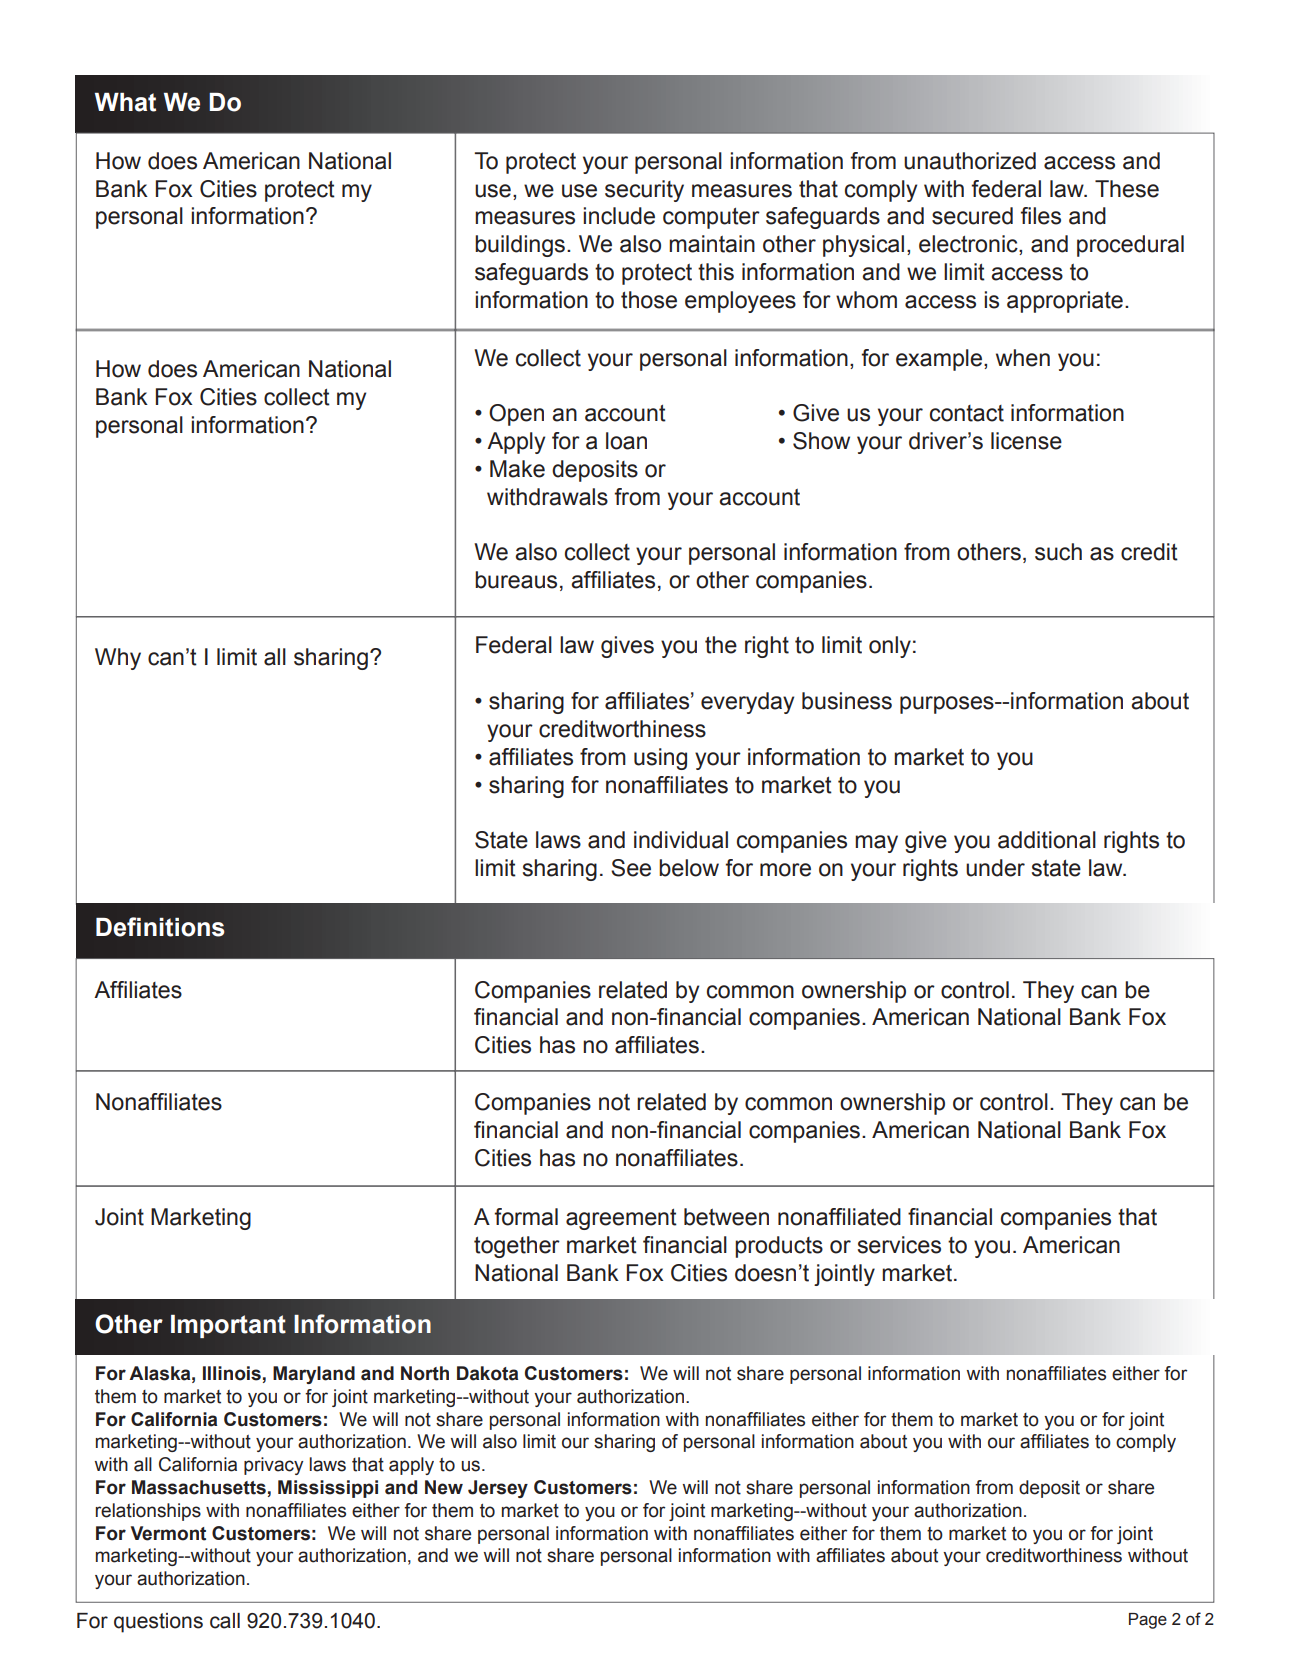  I want to click on Definitions, so click(160, 927).
